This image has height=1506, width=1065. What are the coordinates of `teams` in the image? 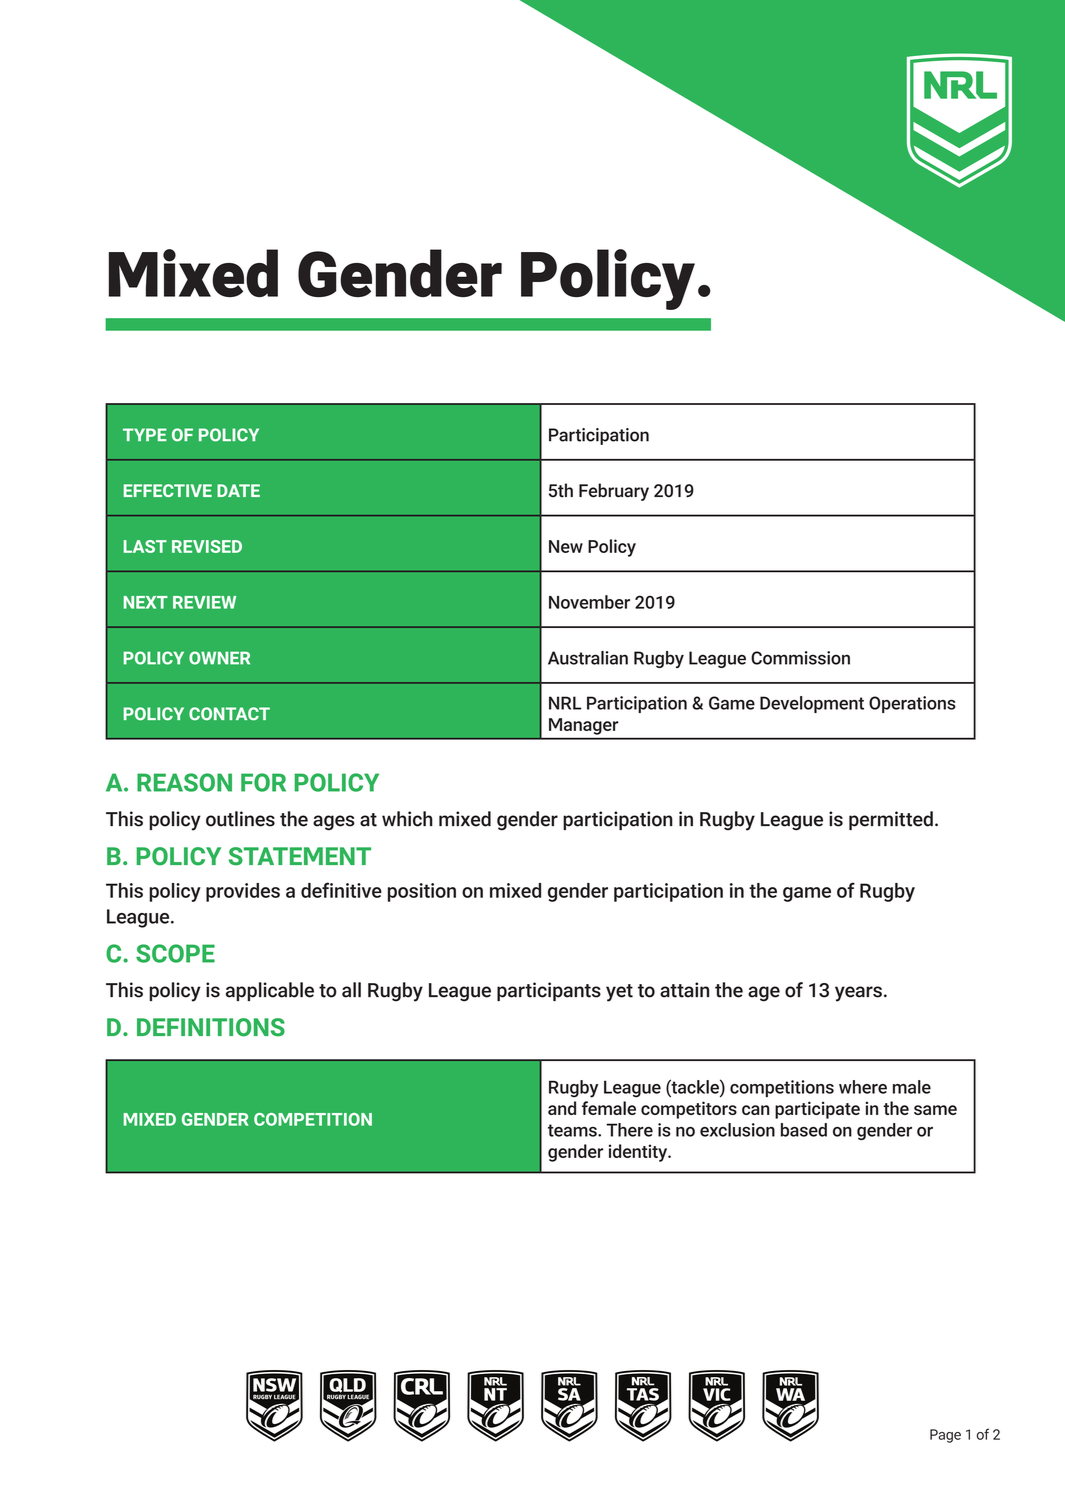 It's located at (573, 1130).
